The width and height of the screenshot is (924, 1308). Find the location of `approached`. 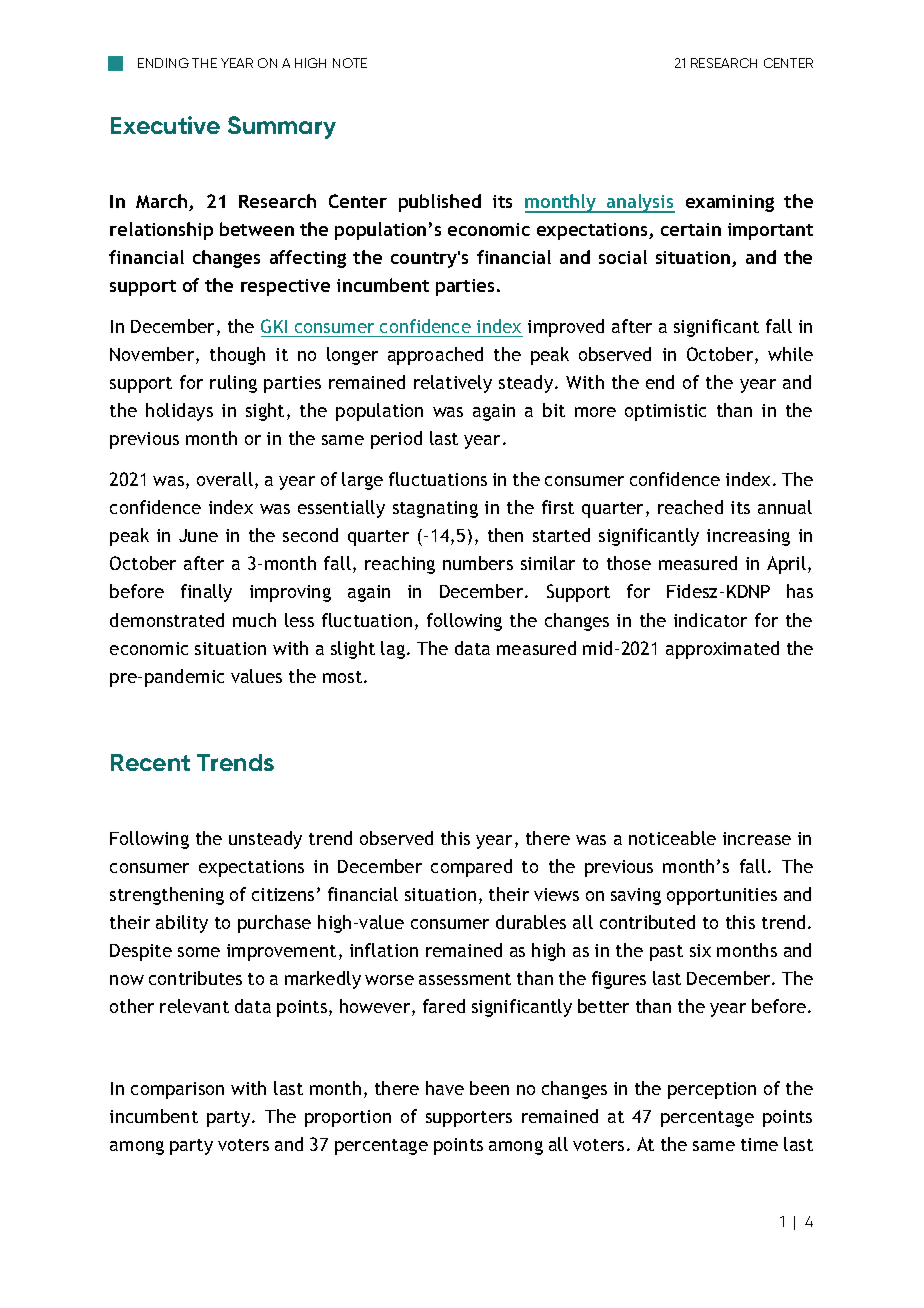

approached is located at coordinates (435, 356).
